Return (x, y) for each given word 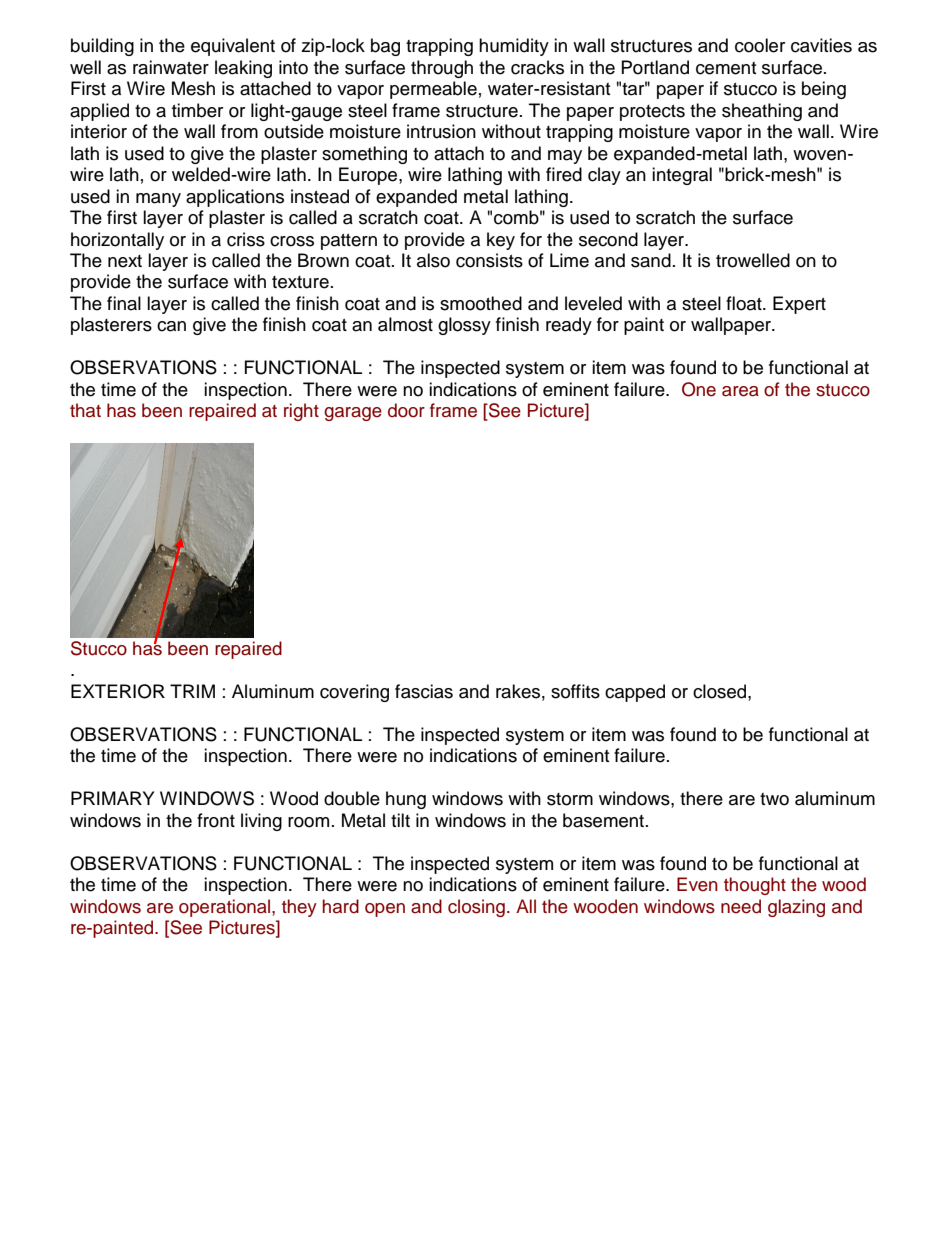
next (125, 261)
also (433, 260)
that (85, 410)
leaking (243, 69)
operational (226, 908)
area (740, 391)
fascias (424, 691)
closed (721, 691)
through (442, 69)
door (406, 410)
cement (726, 68)
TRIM (192, 691)
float (745, 303)
